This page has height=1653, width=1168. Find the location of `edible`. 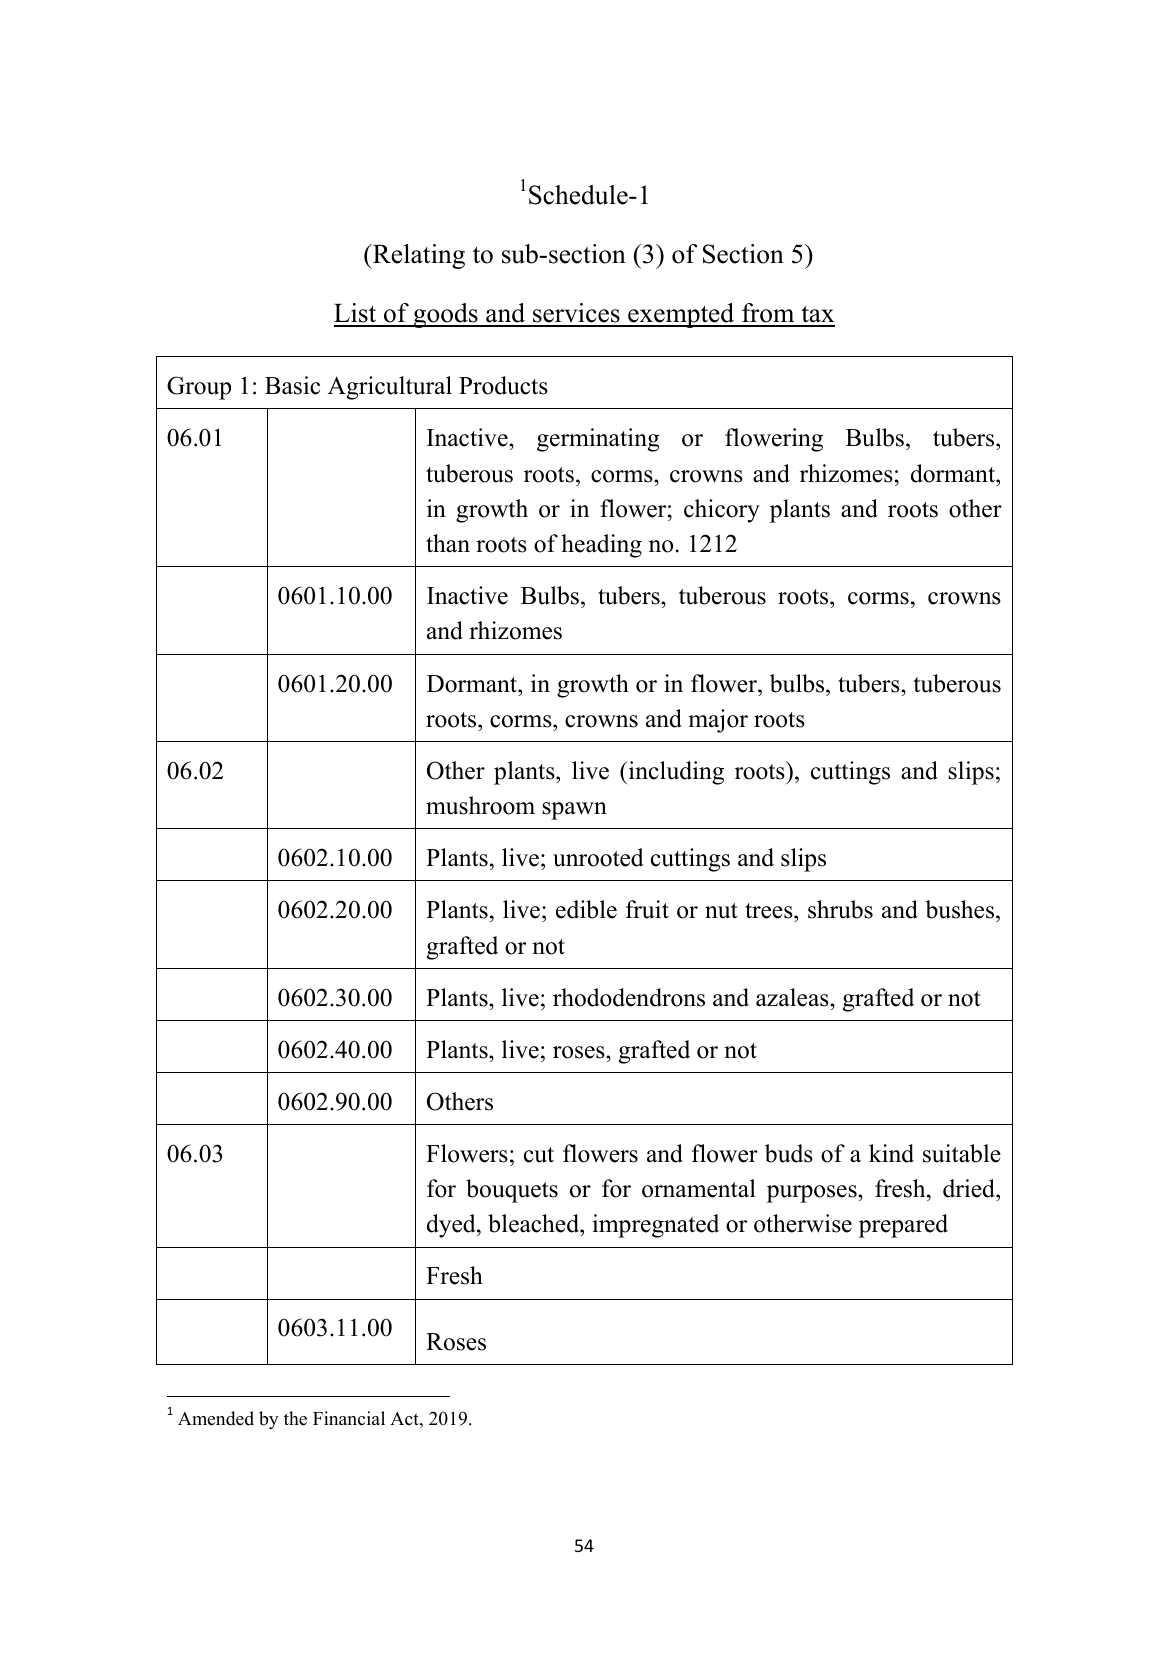

edible is located at coordinates (586, 909).
